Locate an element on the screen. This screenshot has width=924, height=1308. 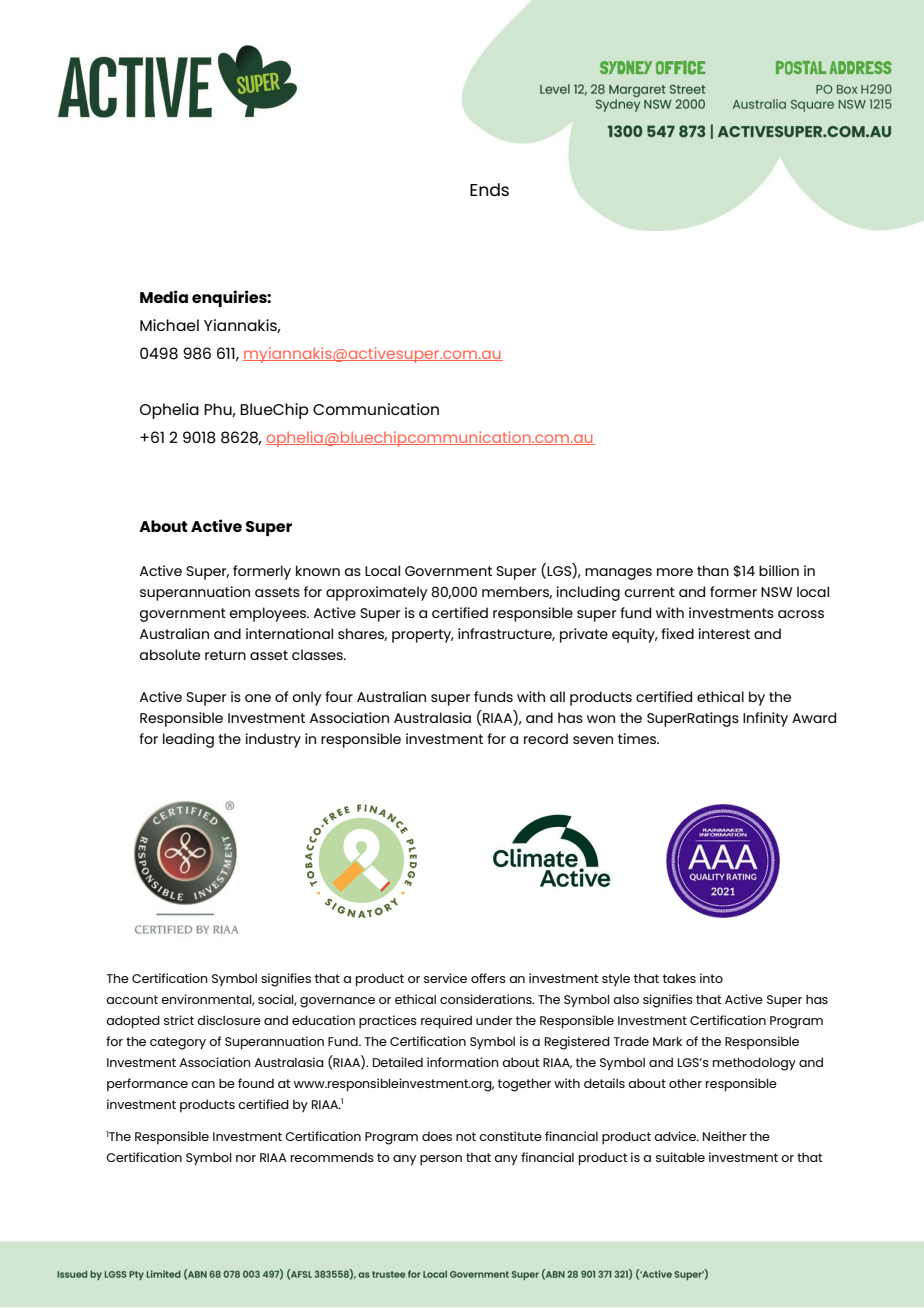
known is located at coordinates (318, 570).
